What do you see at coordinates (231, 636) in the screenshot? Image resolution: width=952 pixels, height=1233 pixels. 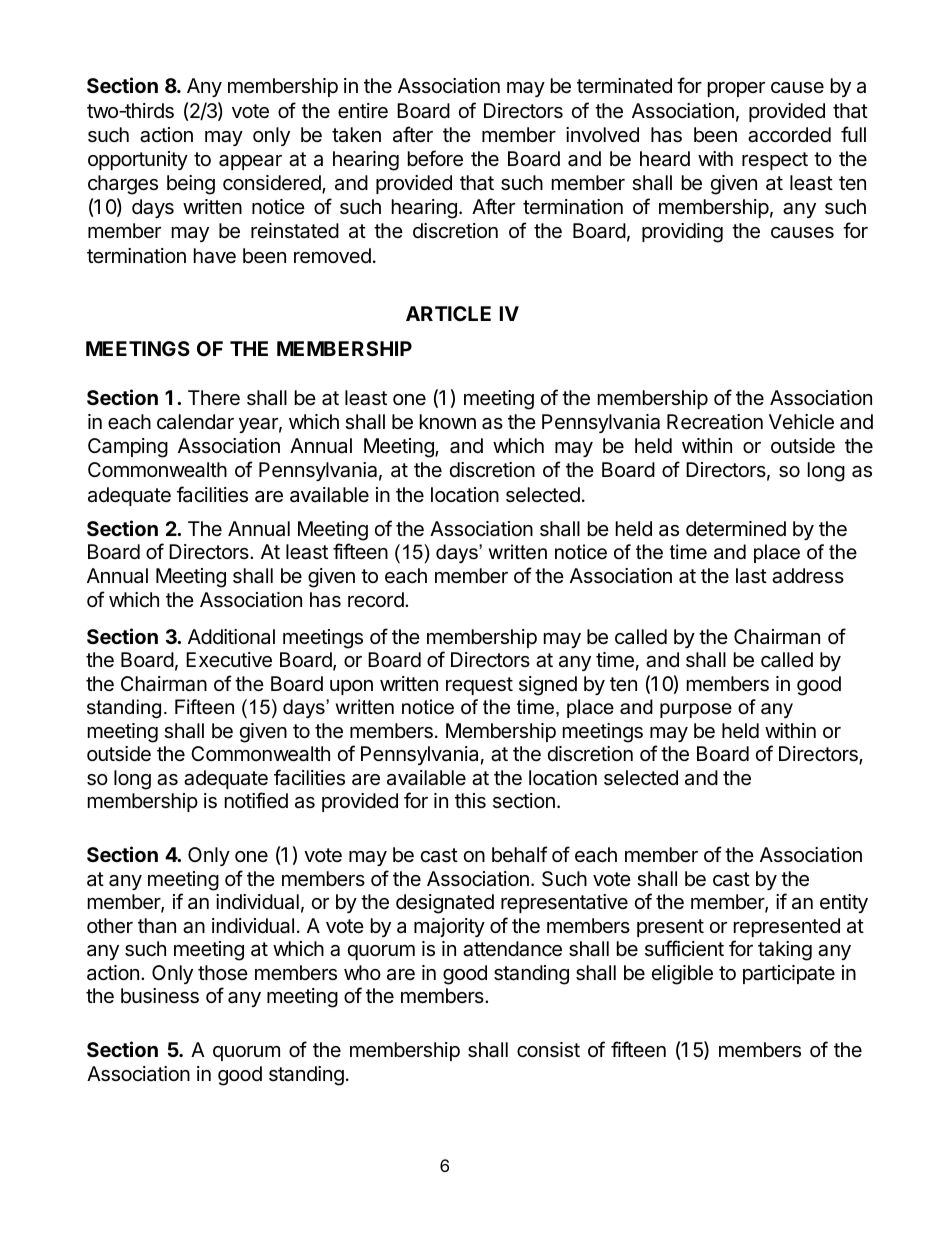 I see `Additional` at bounding box center [231, 636].
